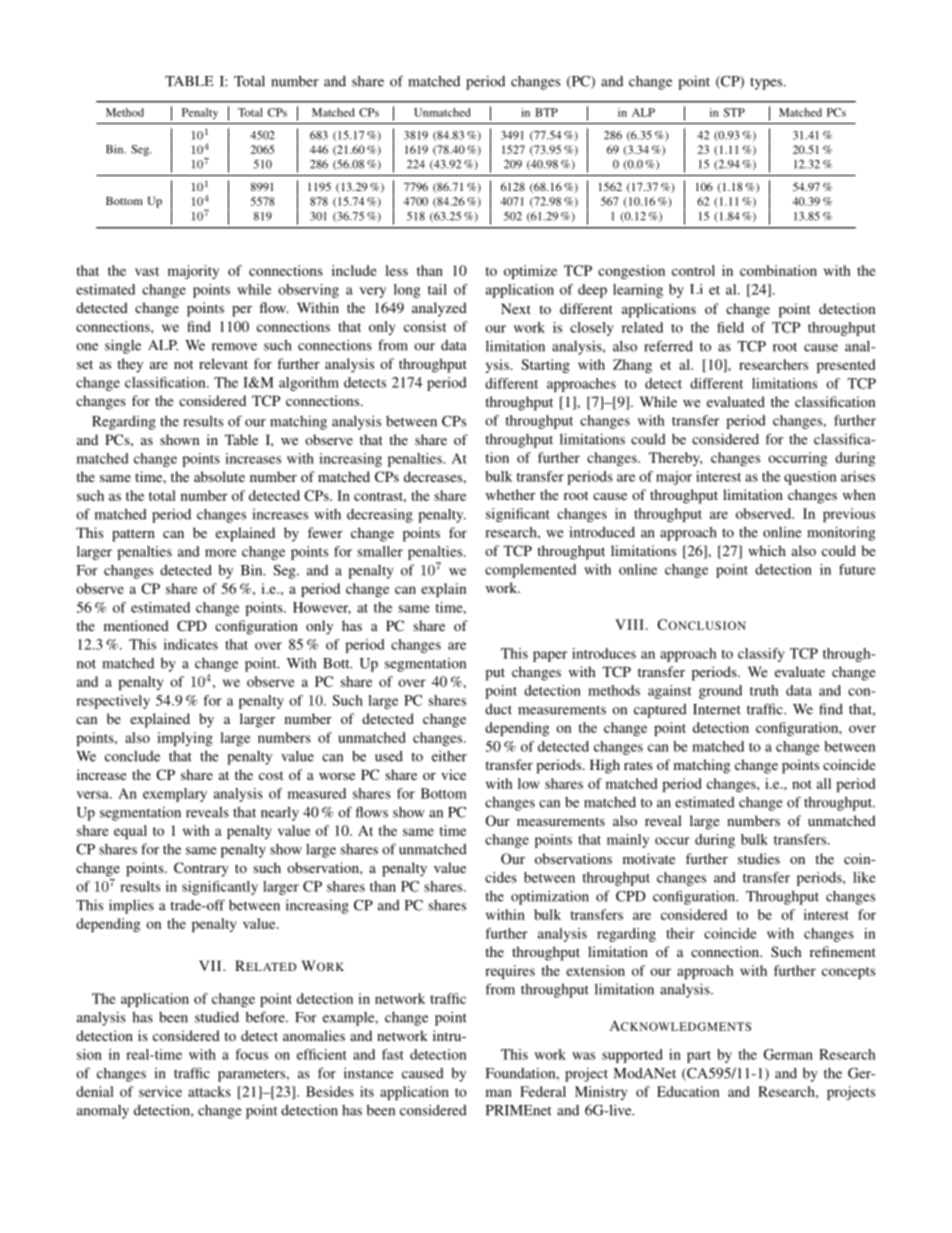 This screenshot has height=1233, width=952. Describe the element at coordinates (530, 571) in the screenshot. I see `complemented` at that location.
